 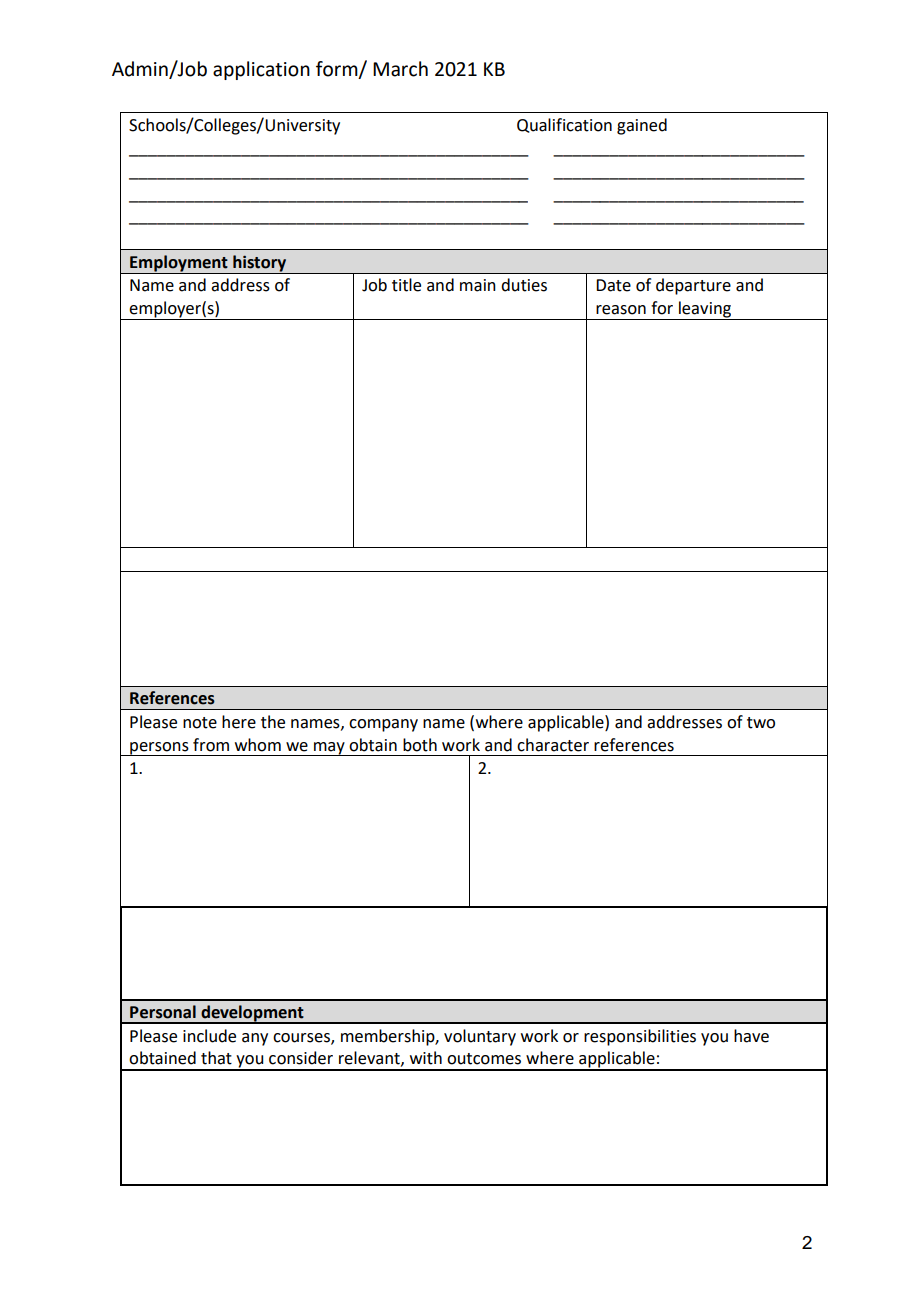 I want to click on March, so click(x=400, y=69).
